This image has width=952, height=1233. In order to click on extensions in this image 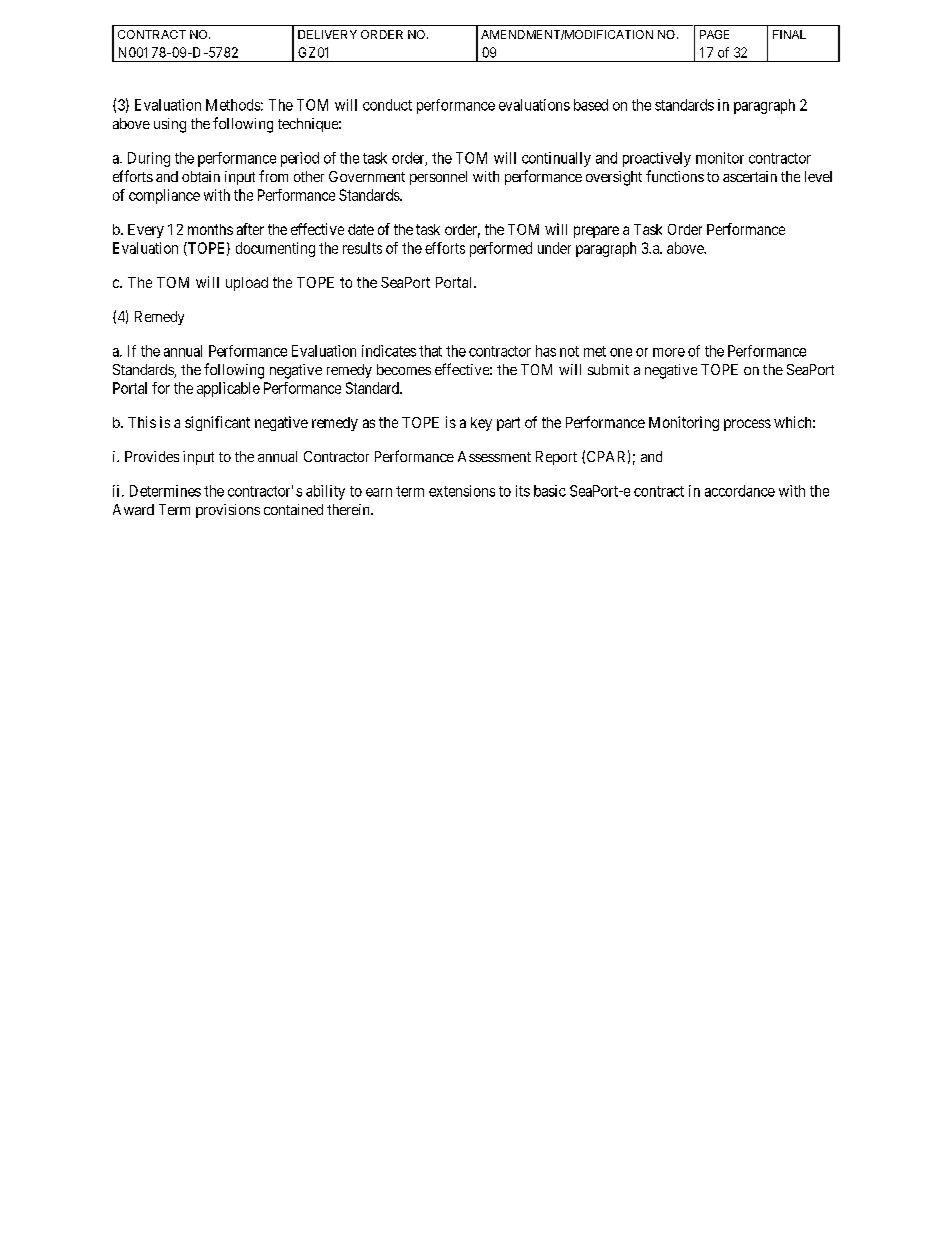, I will do `click(462, 491)`.
